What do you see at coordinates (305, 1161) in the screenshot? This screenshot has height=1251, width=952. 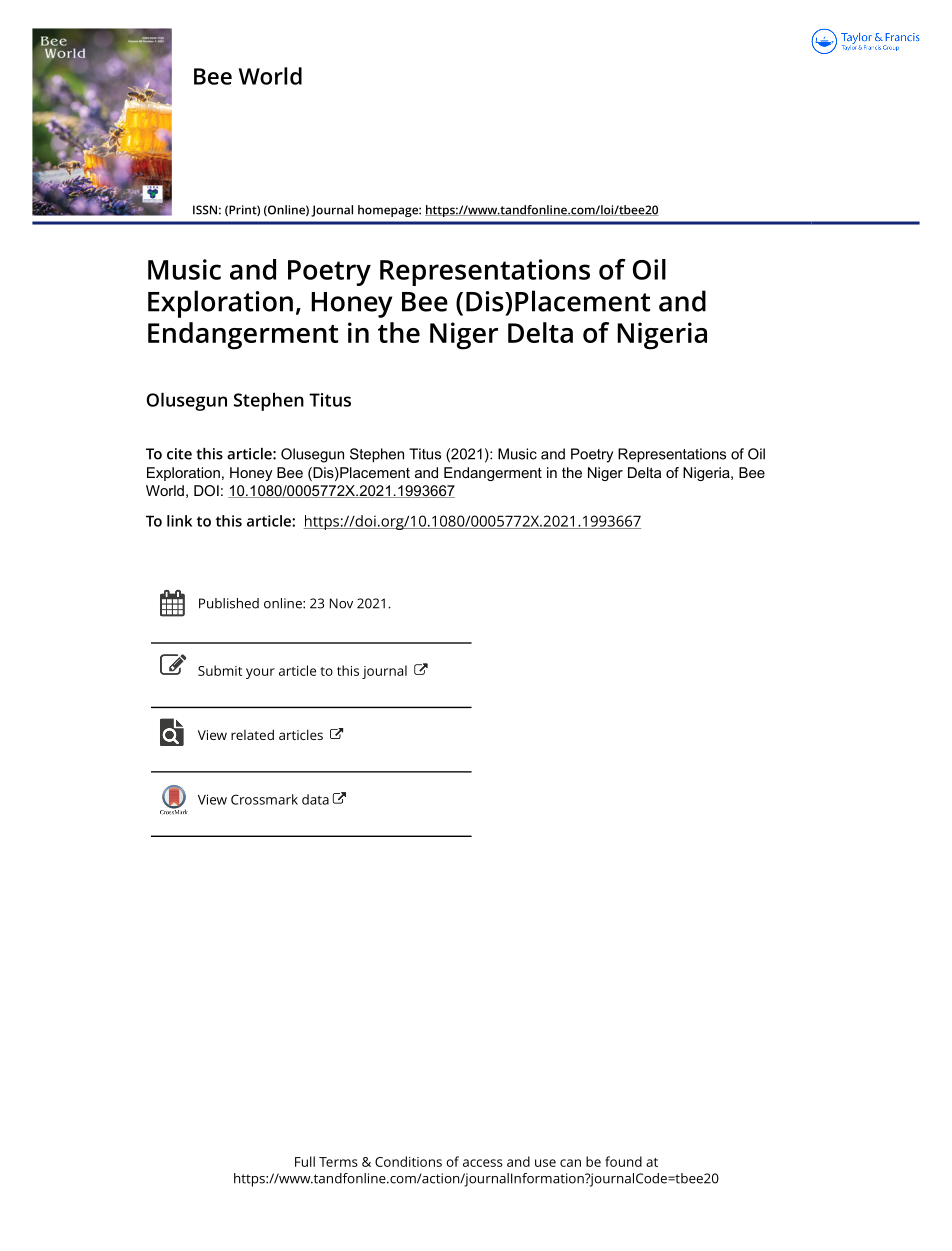 I see `Full` at bounding box center [305, 1161].
